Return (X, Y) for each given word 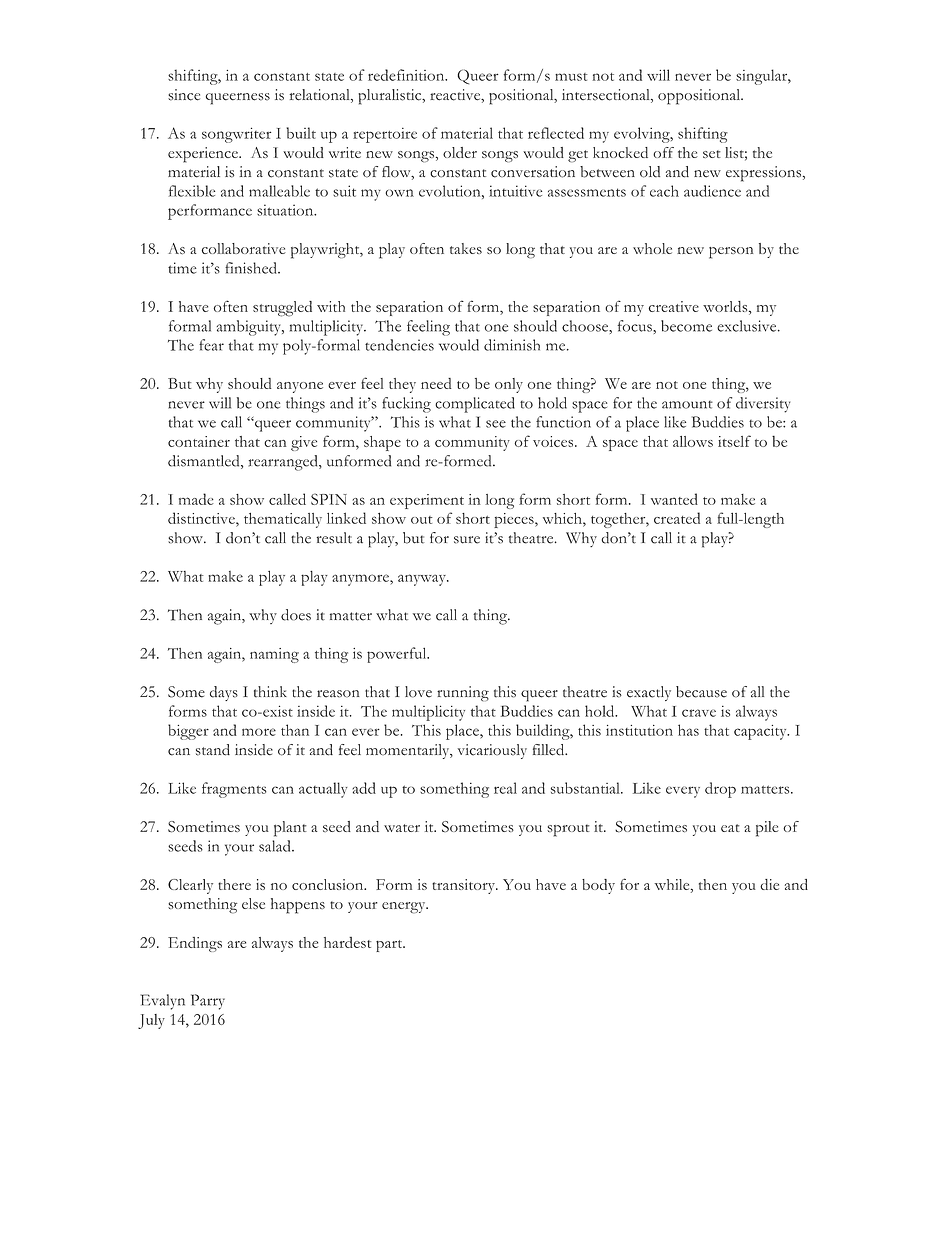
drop (720, 790)
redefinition (407, 75)
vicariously (492, 751)
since (184, 95)
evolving (643, 135)
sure (467, 540)
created (677, 518)
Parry (208, 1002)
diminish (512, 345)
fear (211, 345)
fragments (234, 790)
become (686, 326)
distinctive (202, 518)
